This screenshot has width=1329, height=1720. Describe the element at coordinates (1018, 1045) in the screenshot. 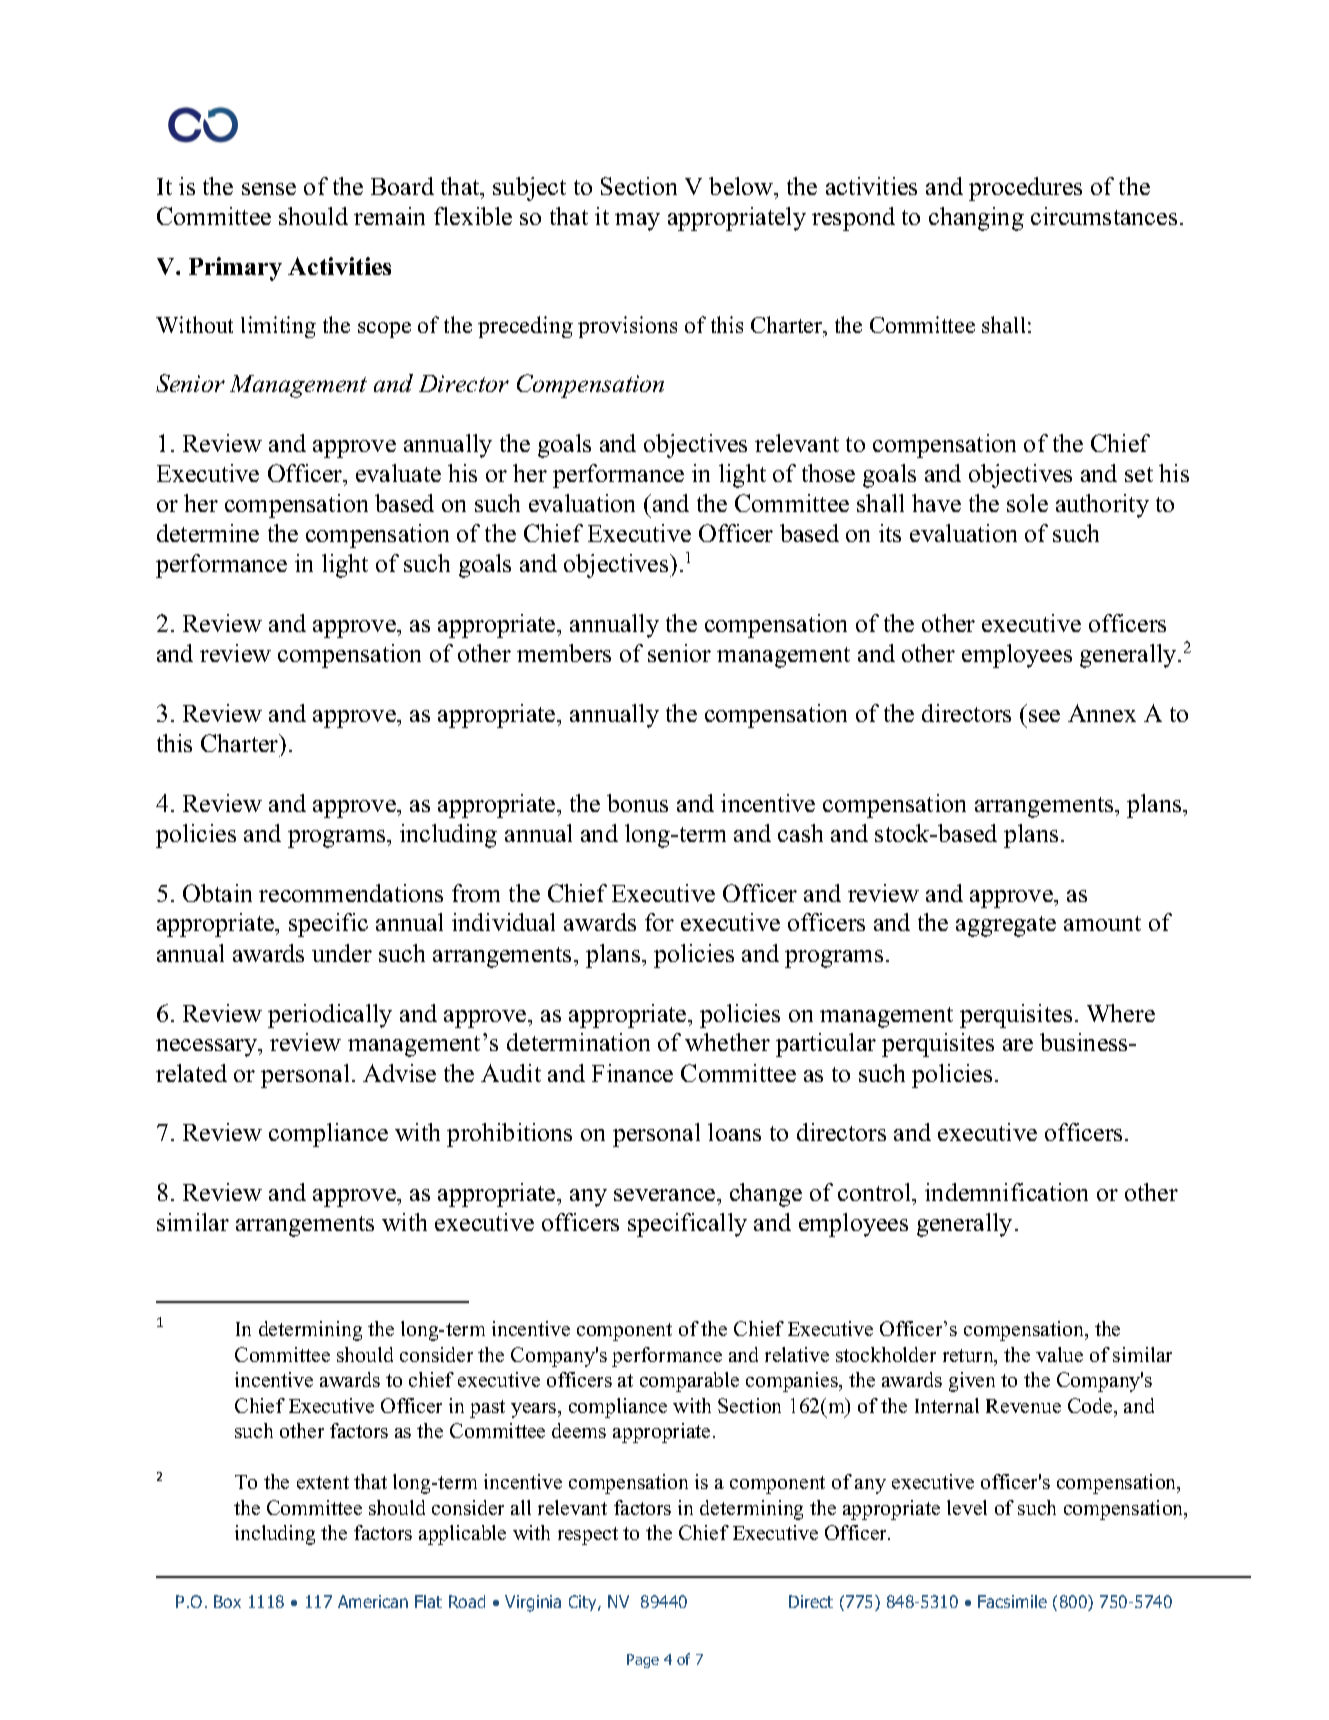

I see `are` at that location.
